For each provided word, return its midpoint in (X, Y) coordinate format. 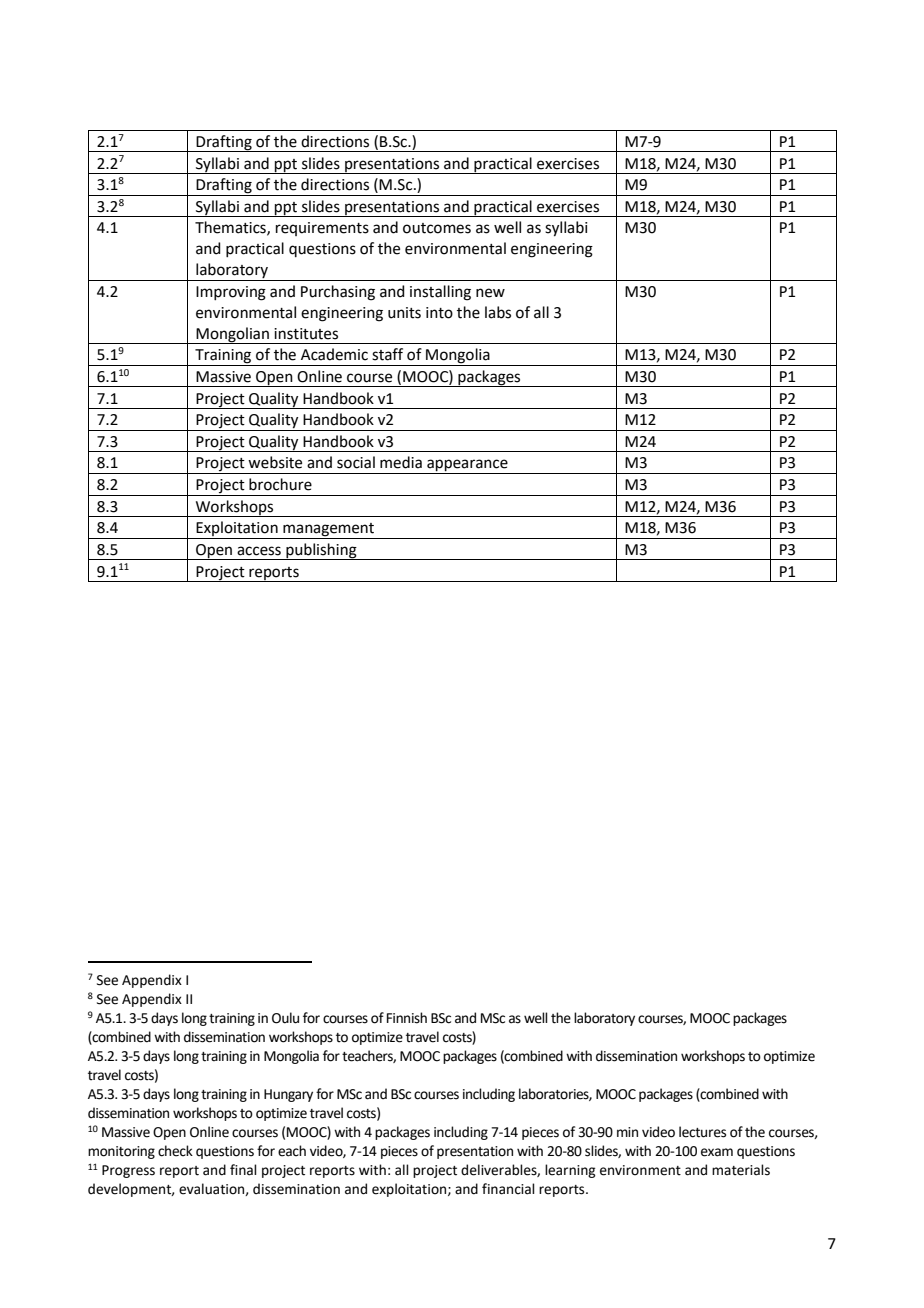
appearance (467, 466)
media (401, 462)
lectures (702, 1132)
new (490, 293)
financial (508, 1189)
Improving (231, 293)
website (275, 462)
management (329, 531)
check (175, 1151)
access (259, 551)
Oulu (285, 1018)
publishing (321, 551)
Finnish (407, 1018)
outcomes (437, 228)
